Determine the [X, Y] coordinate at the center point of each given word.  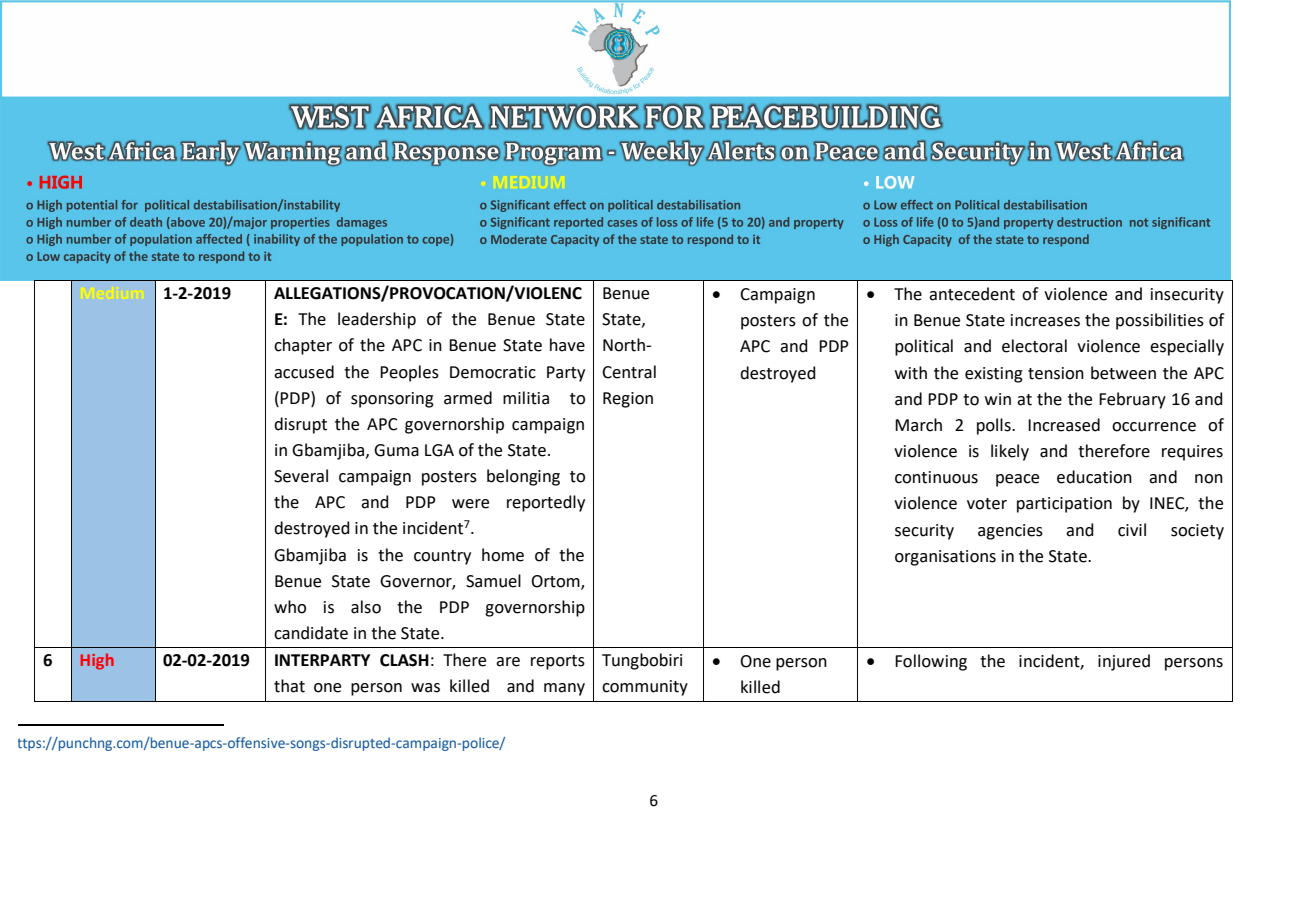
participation [1064, 505]
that [289, 686]
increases [1045, 320]
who [290, 607]
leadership [377, 320]
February [1132, 400]
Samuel [493, 581]
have [567, 345]
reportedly [546, 503]
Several [301, 476]
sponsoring [392, 400]
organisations [945, 558]
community [645, 688]
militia [526, 398]
